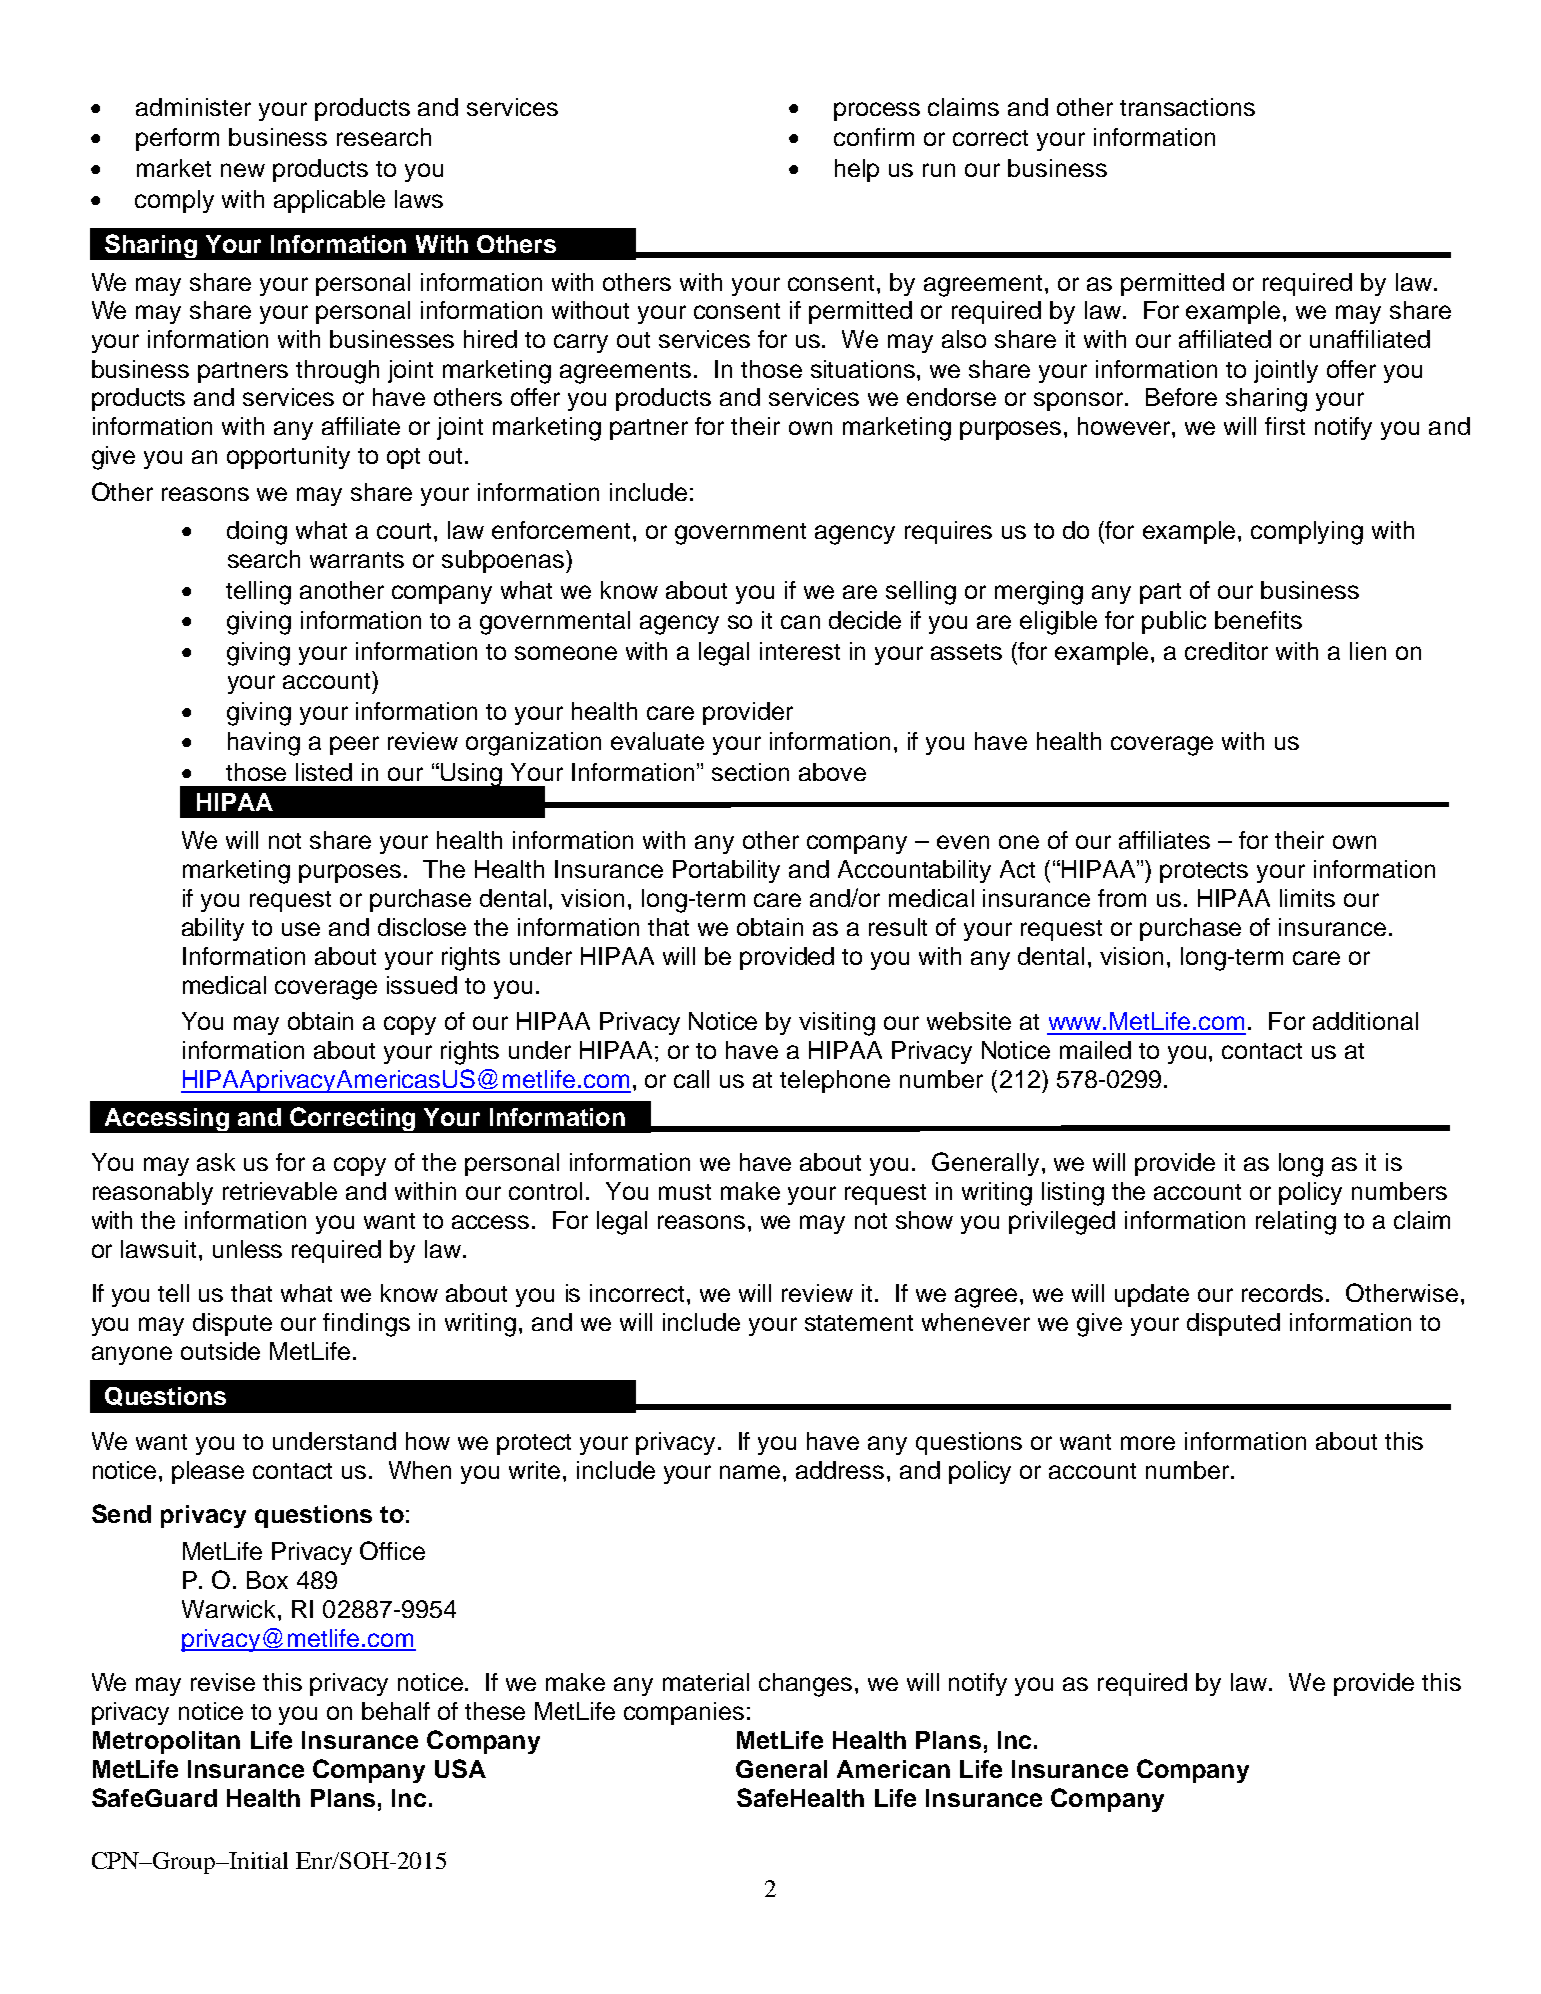 The width and height of the page is (1541, 1994). Describe the element at coordinates (898, 927) in the page. I see `result` at that location.
